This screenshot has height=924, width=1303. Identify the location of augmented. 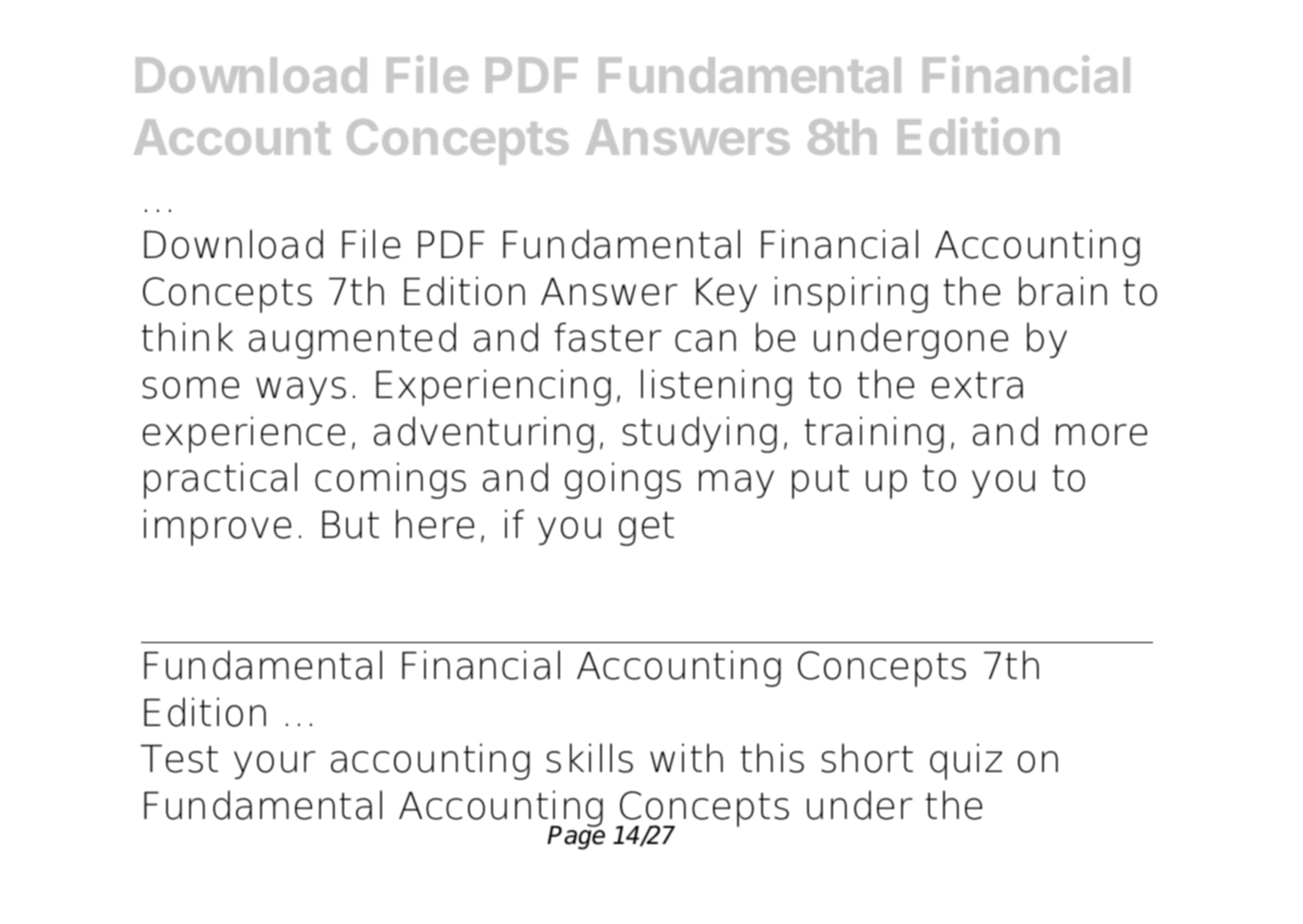
(352, 340).
